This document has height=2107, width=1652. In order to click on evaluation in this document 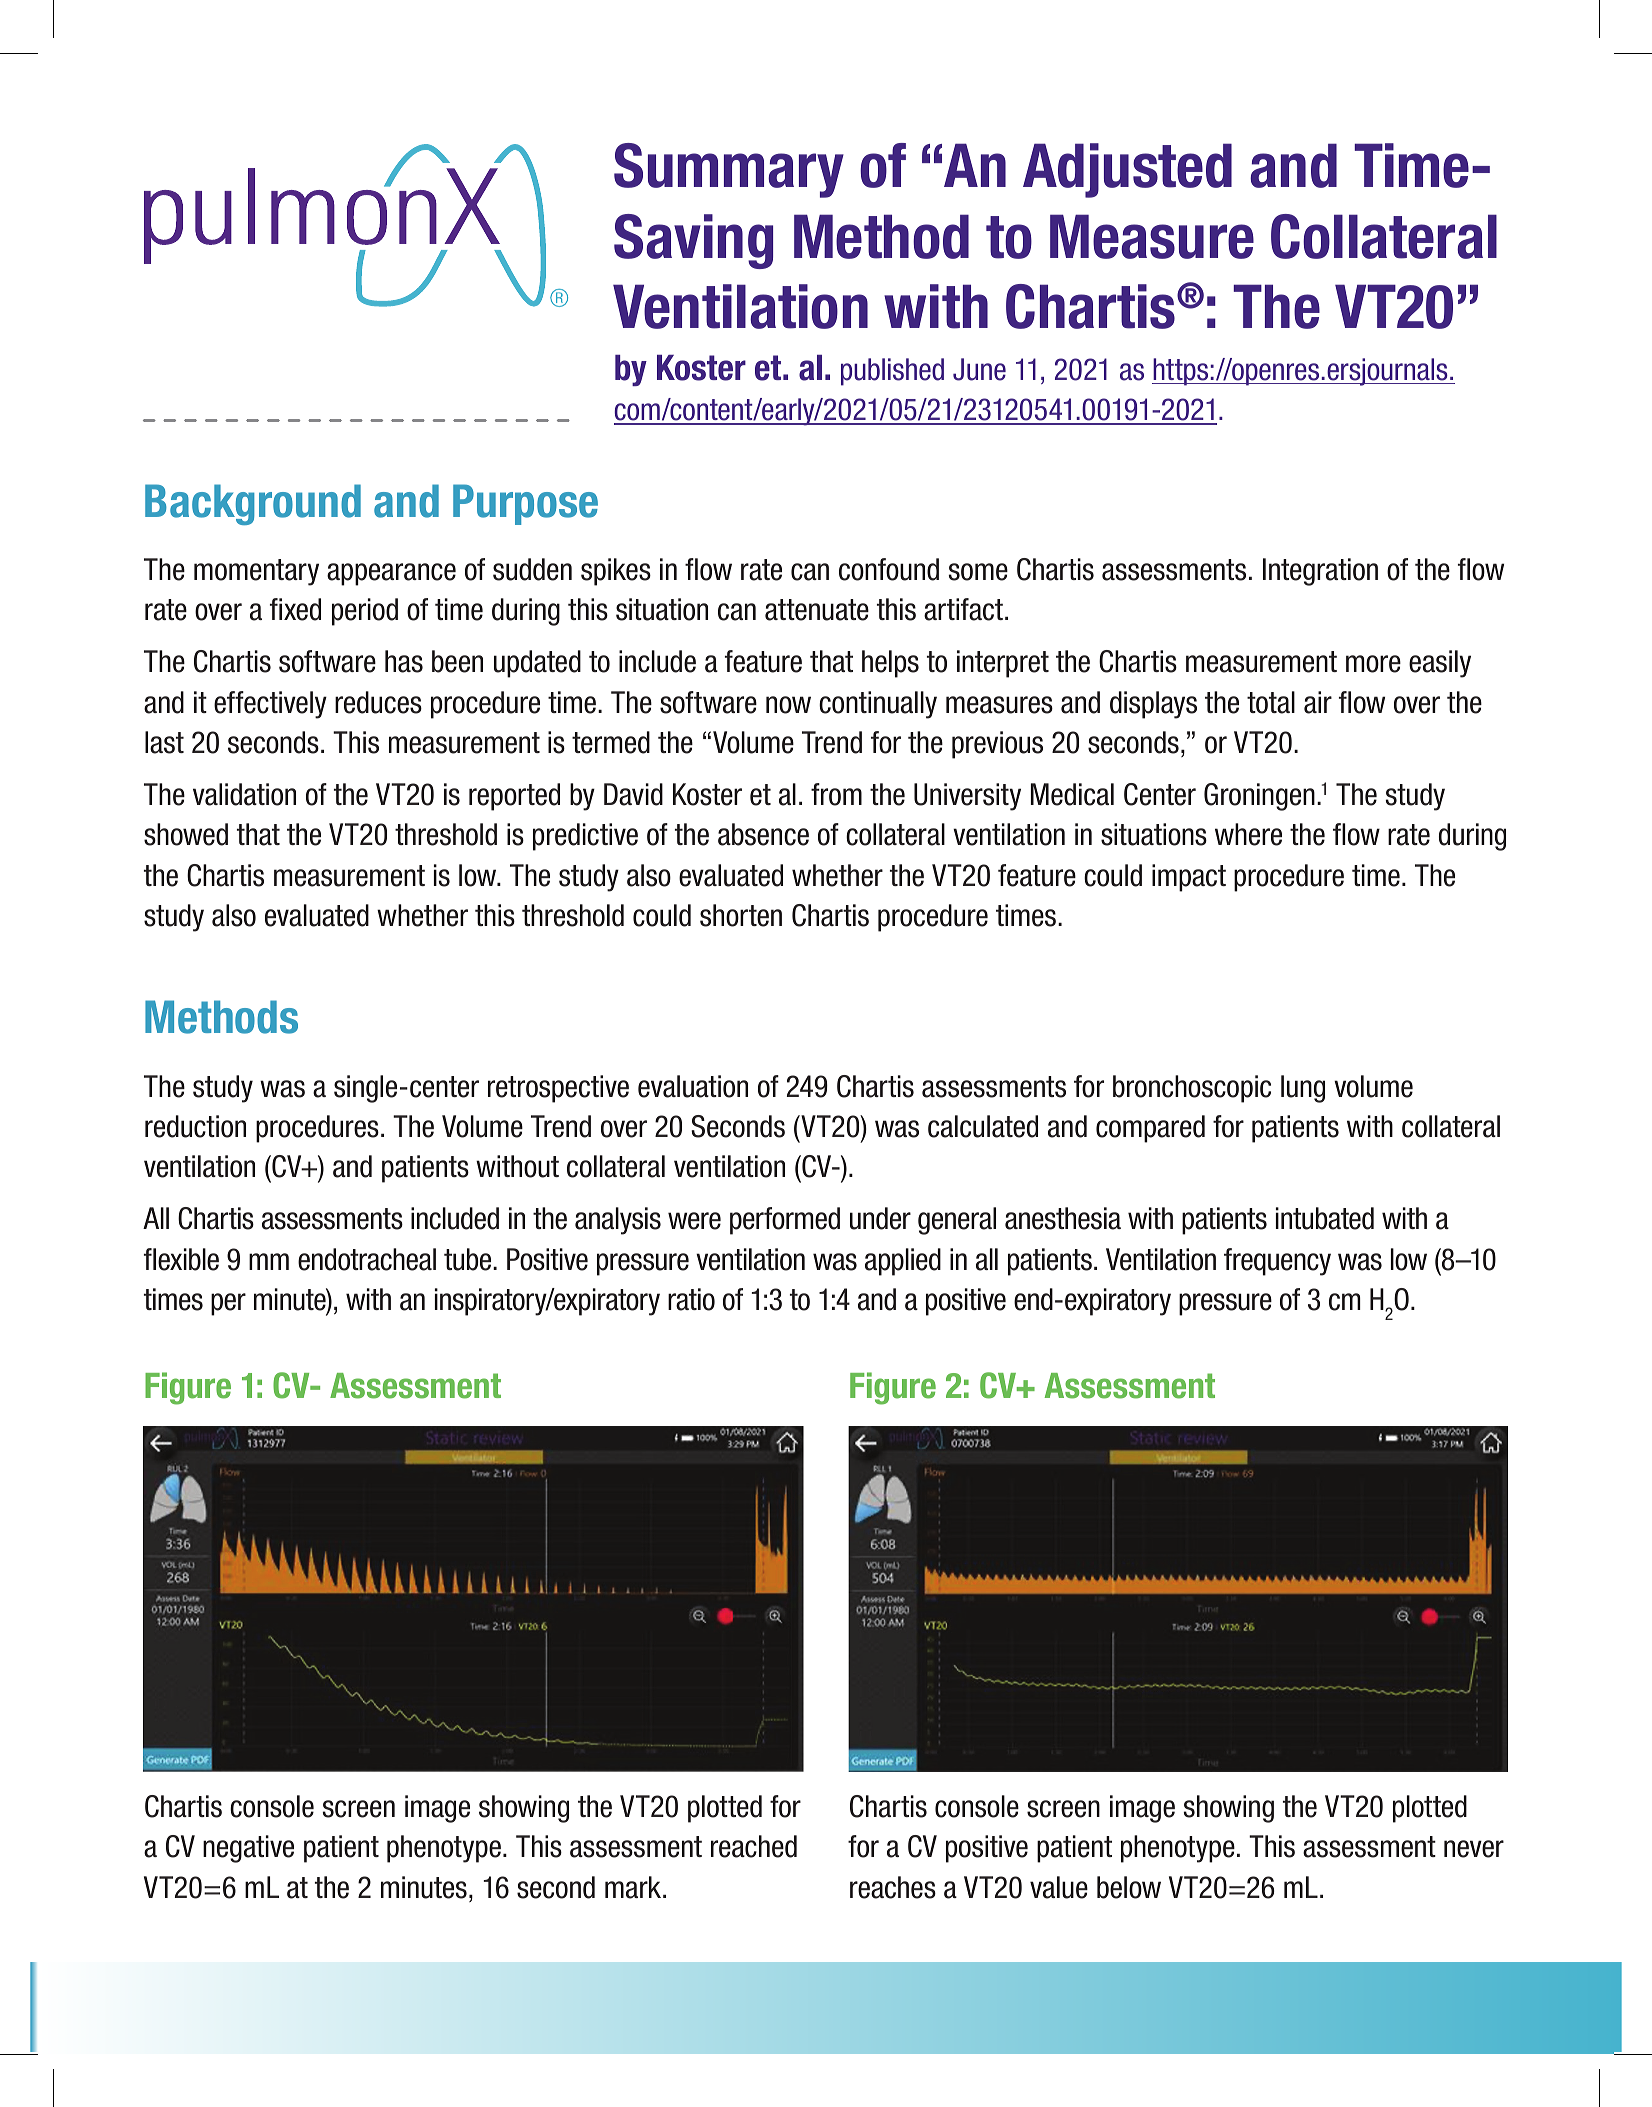, I will do `click(693, 1086)`.
